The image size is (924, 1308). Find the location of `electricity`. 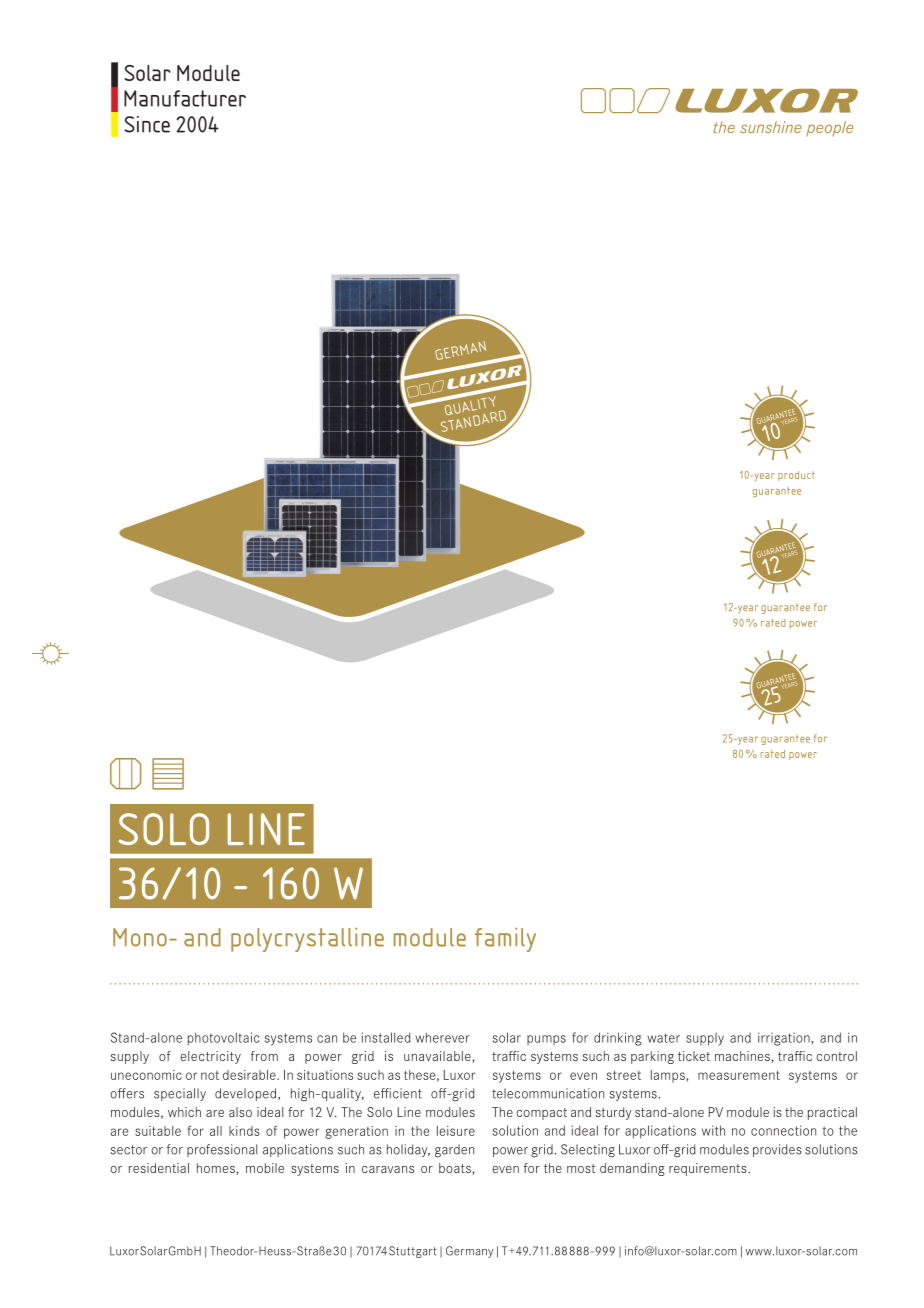

electricity is located at coordinates (210, 1057).
